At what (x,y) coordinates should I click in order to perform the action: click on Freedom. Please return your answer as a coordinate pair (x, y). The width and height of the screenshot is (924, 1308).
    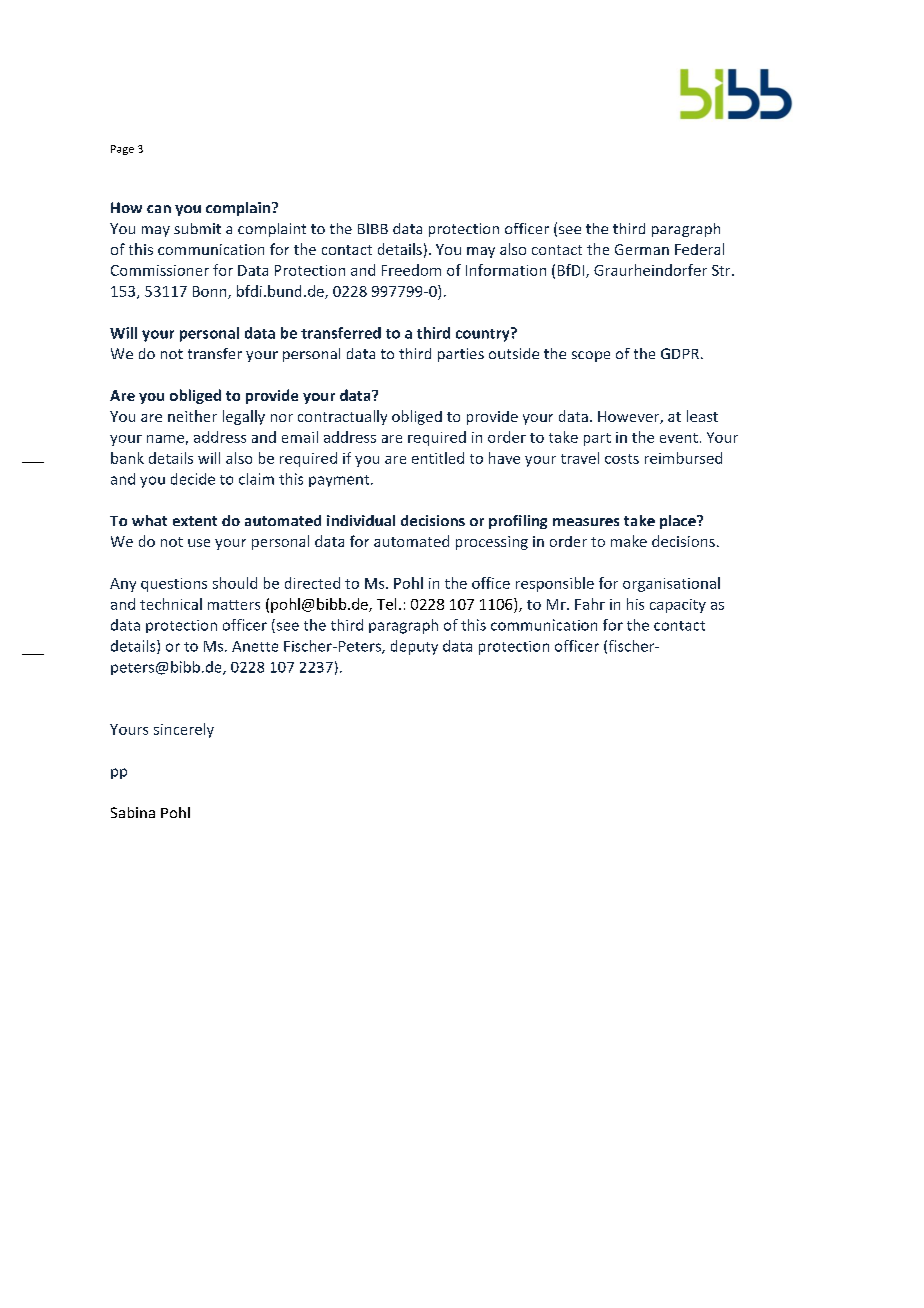
    Looking at the image, I should click on (411, 270).
